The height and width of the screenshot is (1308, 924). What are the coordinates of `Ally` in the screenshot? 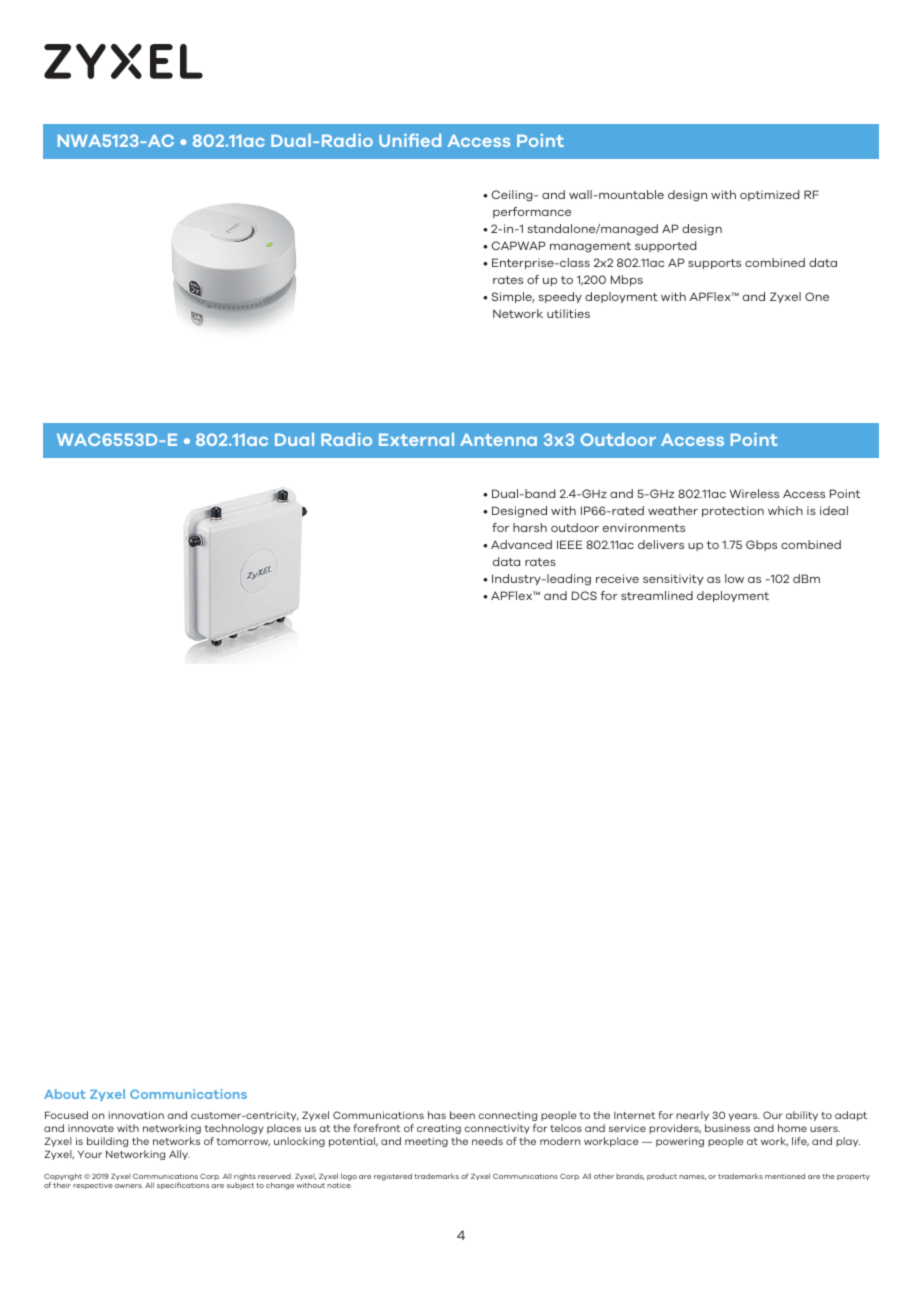 It's located at (179, 1155).
